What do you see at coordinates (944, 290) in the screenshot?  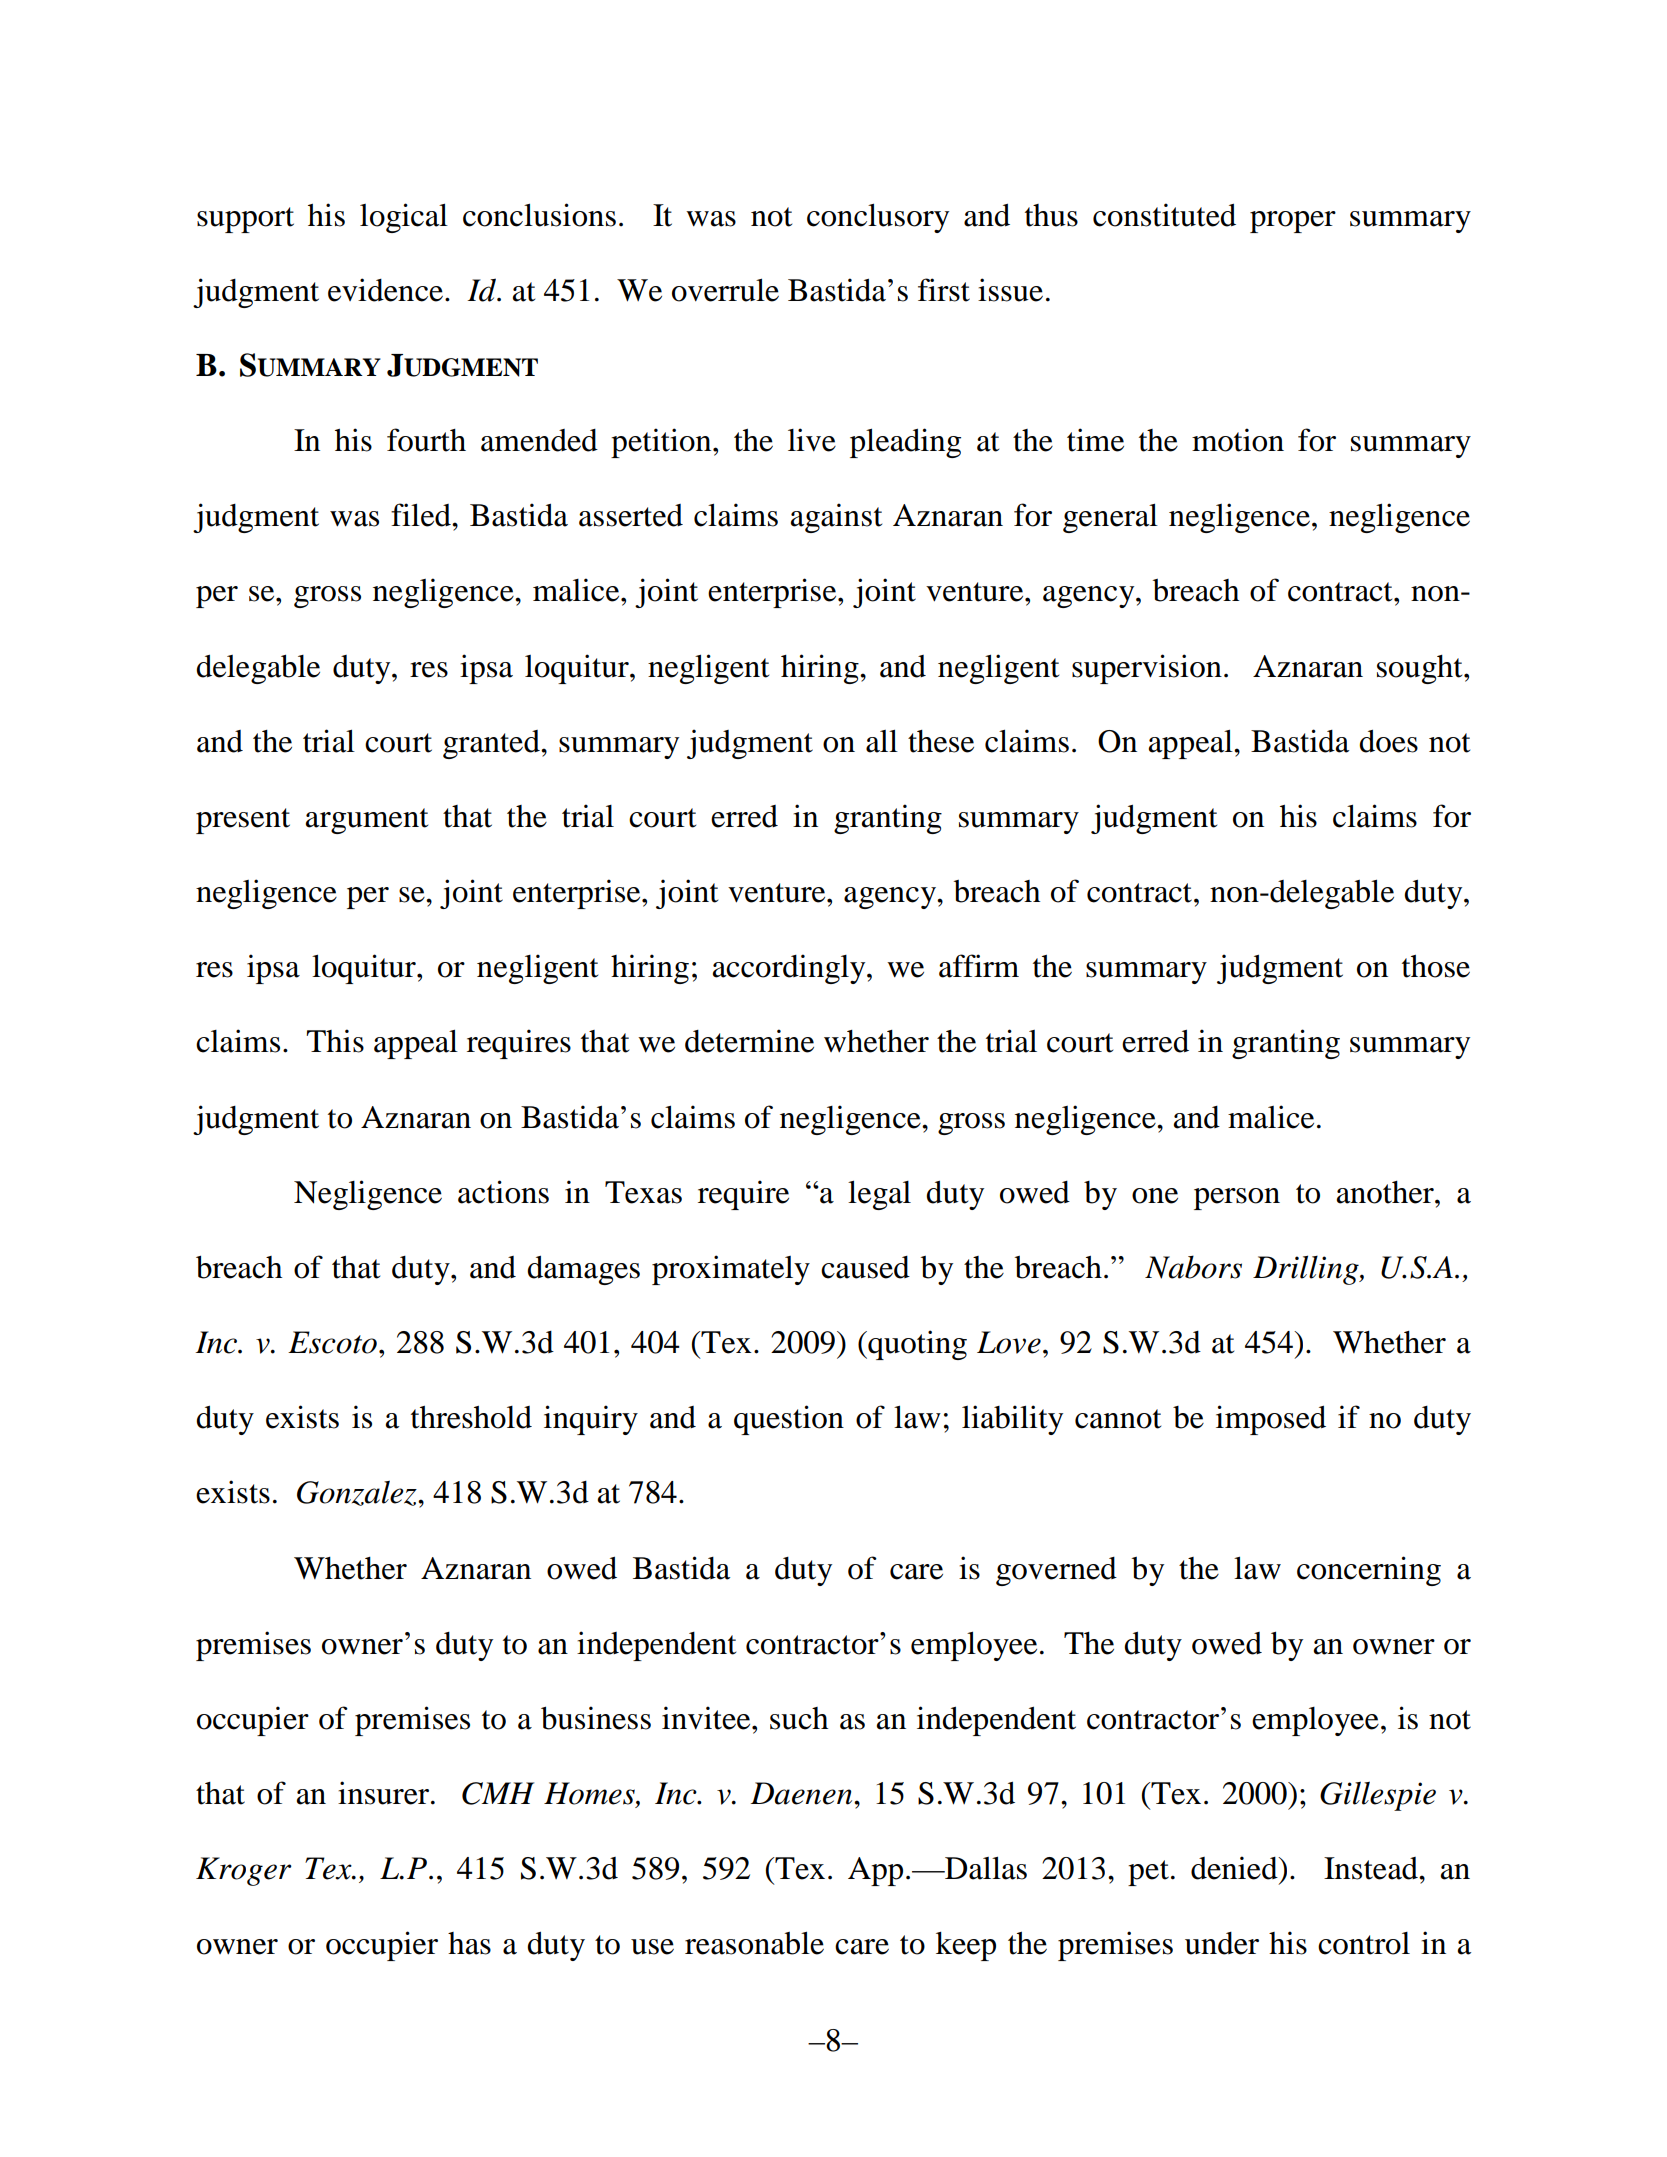 I see `first` at bounding box center [944, 290].
